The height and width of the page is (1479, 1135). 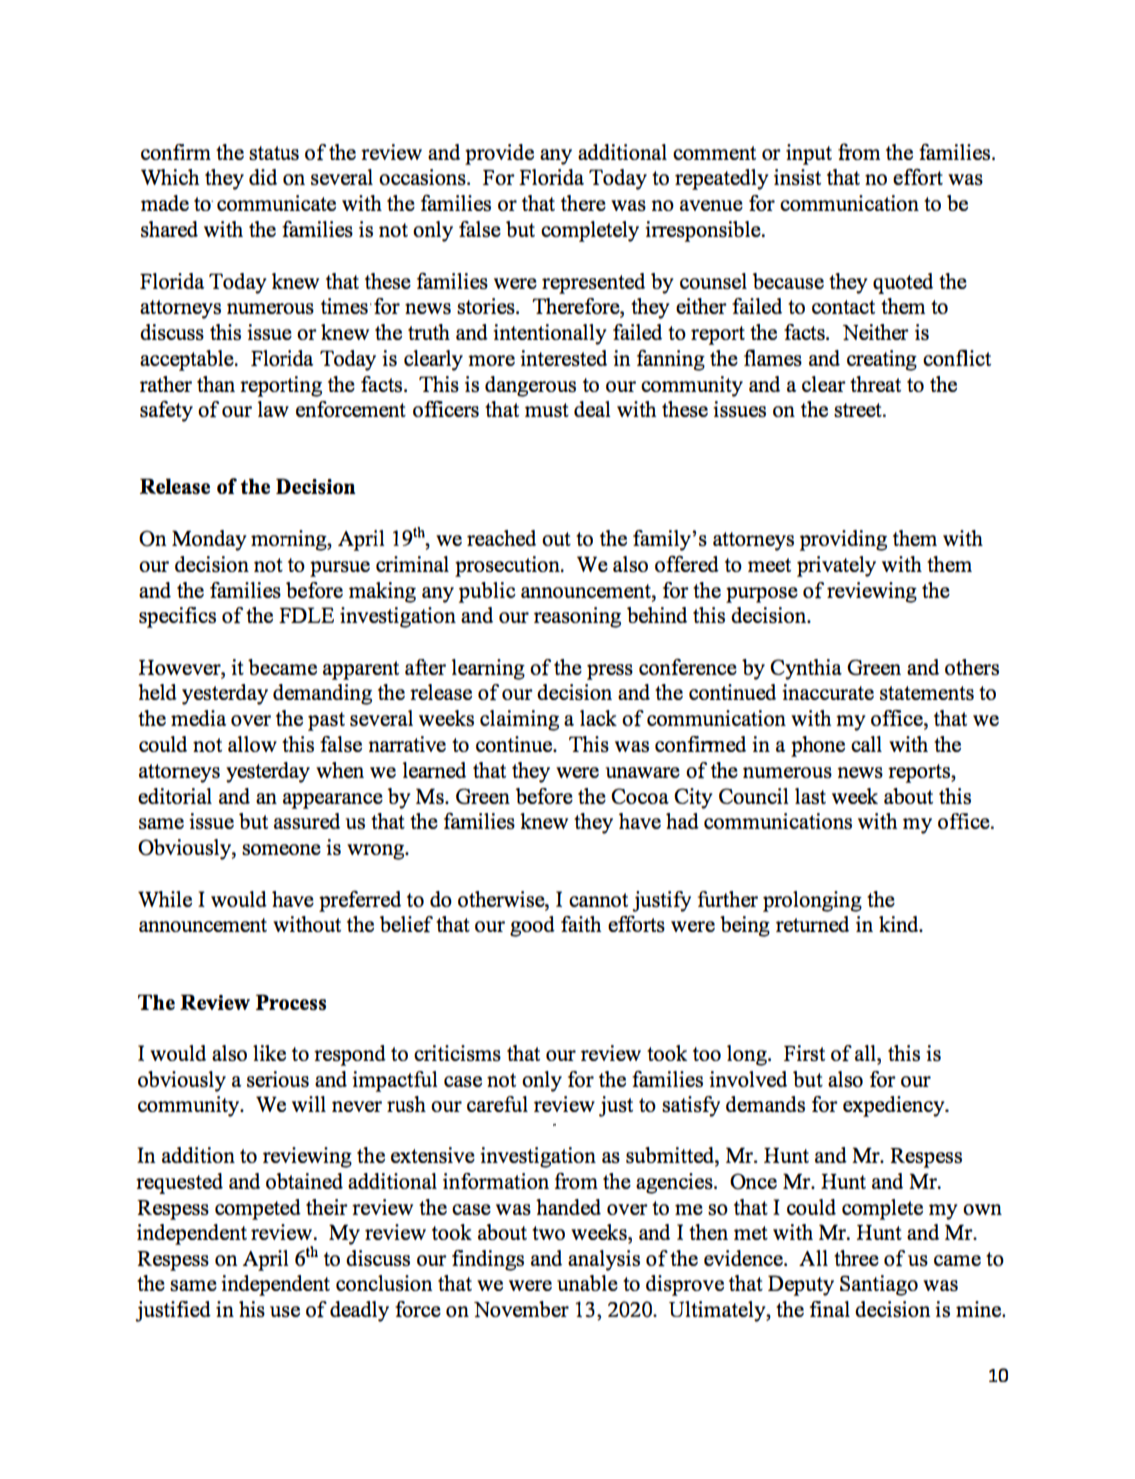 What do you see at coordinates (499, 154) in the page?
I see `provide` at bounding box center [499, 154].
